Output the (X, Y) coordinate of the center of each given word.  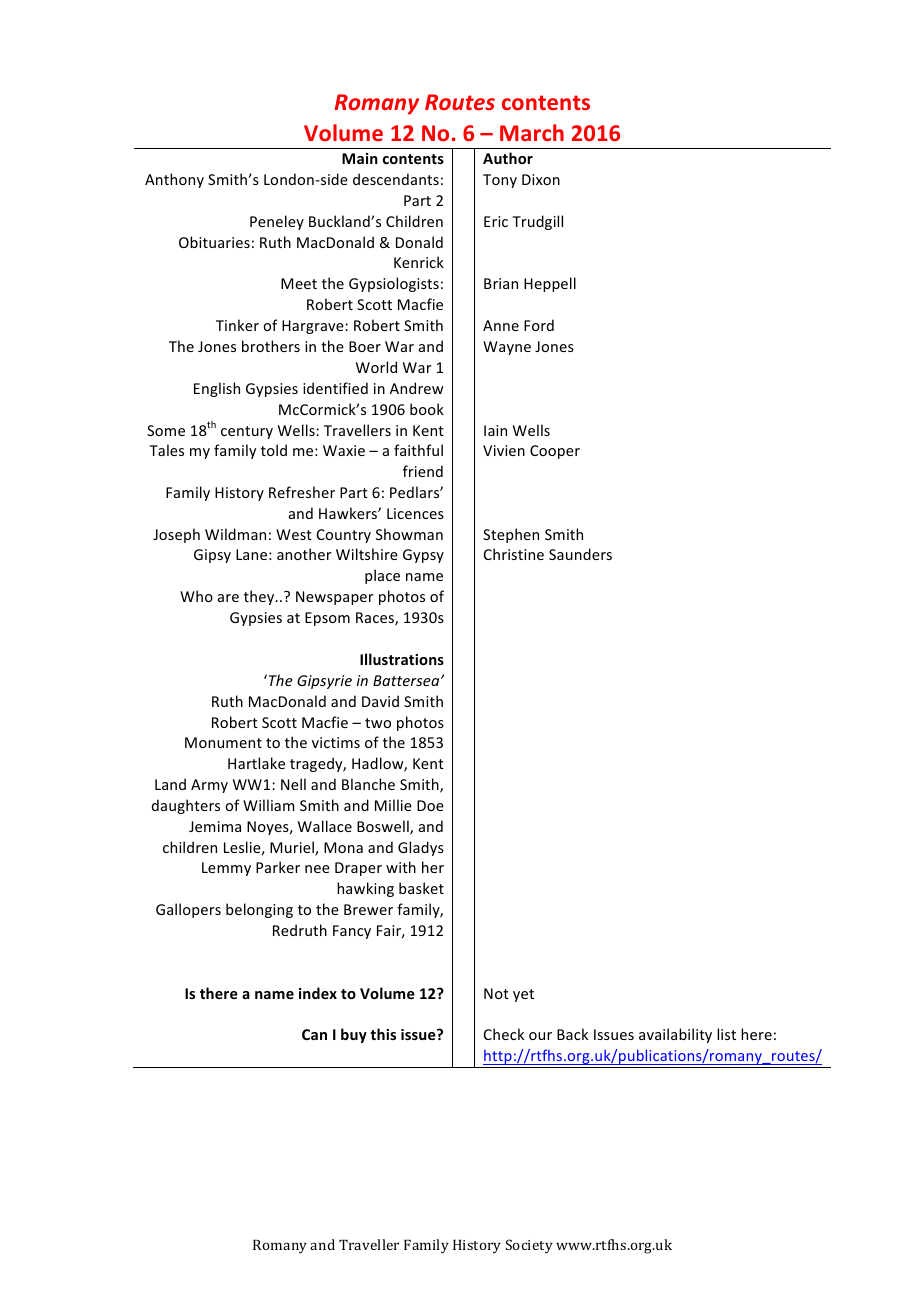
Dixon (541, 179)
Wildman (235, 534)
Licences (415, 513)
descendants (396, 179)
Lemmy (226, 869)
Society (529, 1246)
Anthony (174, 180)
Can (314, 1034)
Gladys (421, 848)
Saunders (580, 554)
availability (675, 1035)
